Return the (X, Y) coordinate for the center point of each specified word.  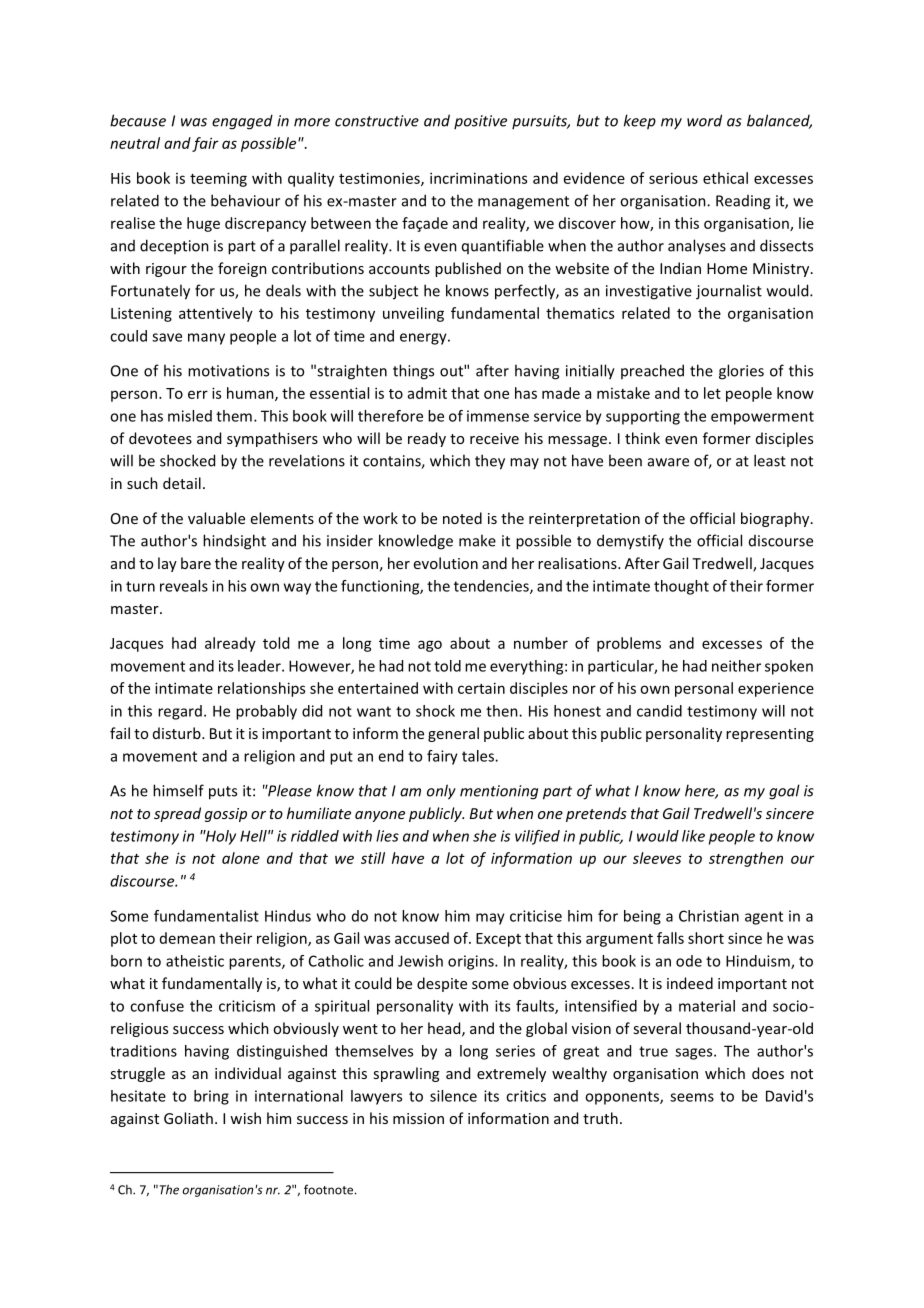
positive (480, 122)
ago (430, 646)
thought (681, 587)
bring (211, 1097)
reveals (184, 586)
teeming (218, 179)
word (704, 120)
